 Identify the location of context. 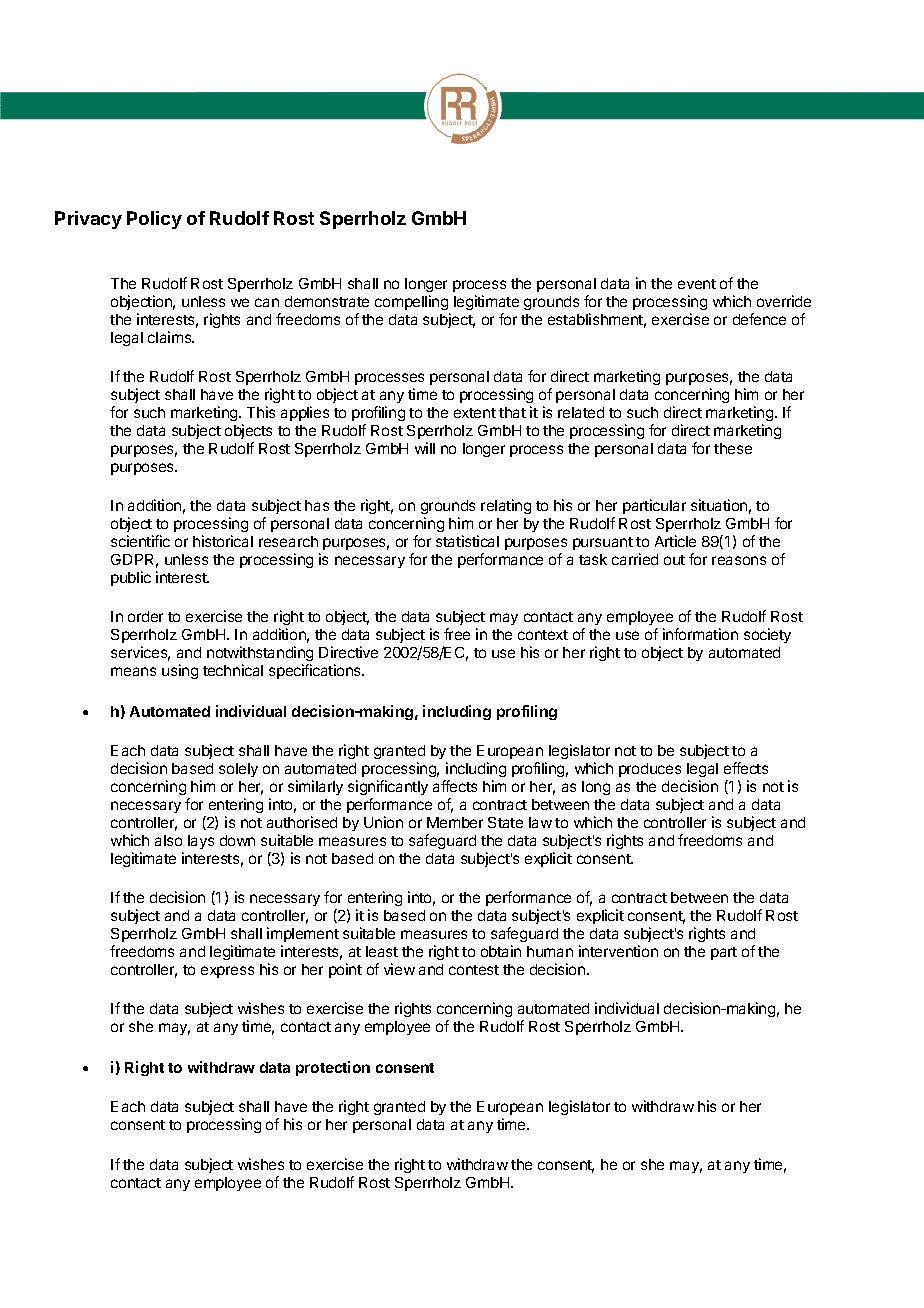
(543, 635).
